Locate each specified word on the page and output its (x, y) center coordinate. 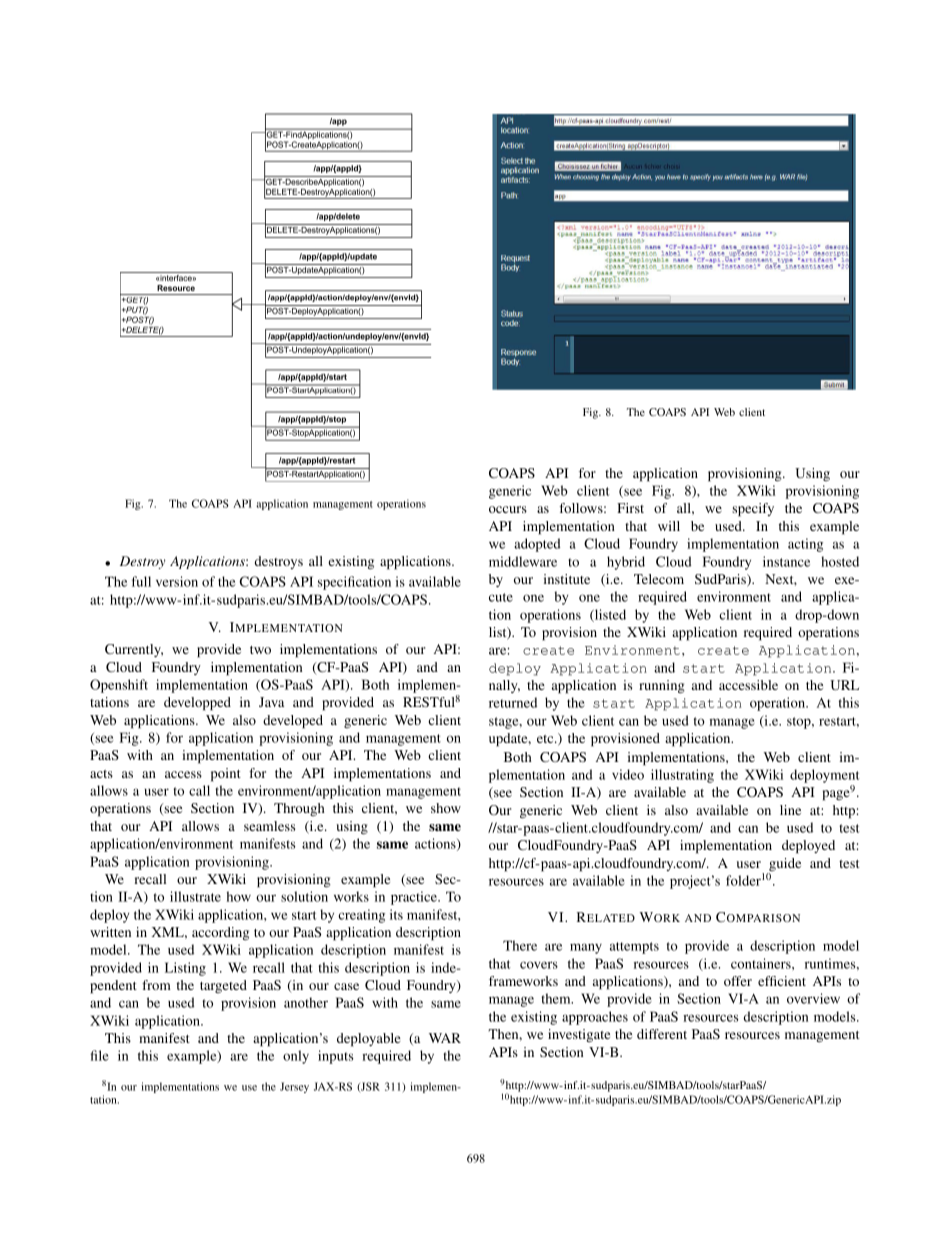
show (446, 808)
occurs (508, 509)
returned (513, 702)
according (220, 934)
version (177, 581)
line (790, 810)
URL (844, 685)
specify (753, 510)
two (260, 650)
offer (738, 981)
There (520, 945)
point (226, 775)
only (296, 1057)
